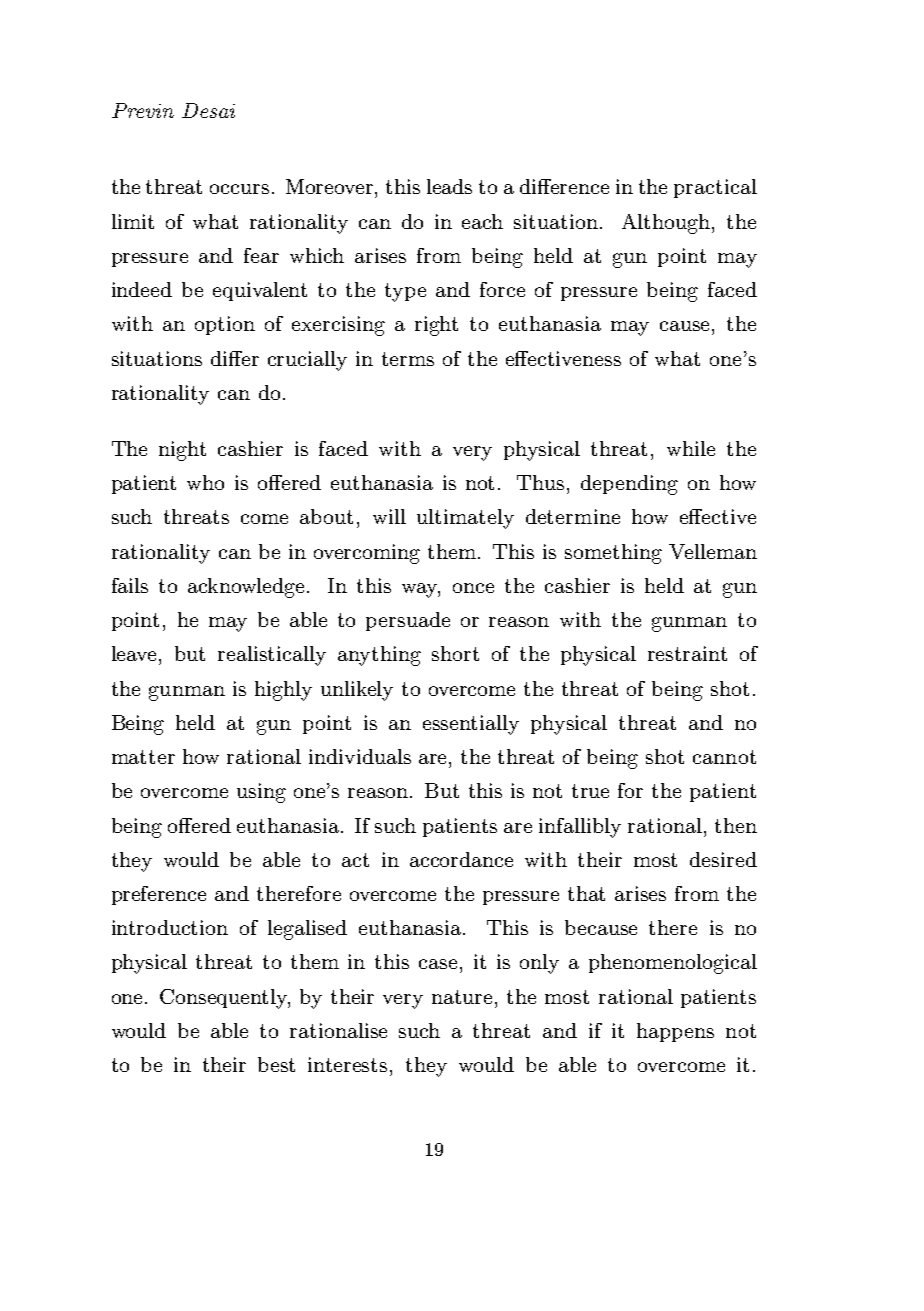 The width and height of the page is (924, 1311). What do you see at coordinates (143, 757) in the page?
I see `matter` at bounding box center [143, 757].
